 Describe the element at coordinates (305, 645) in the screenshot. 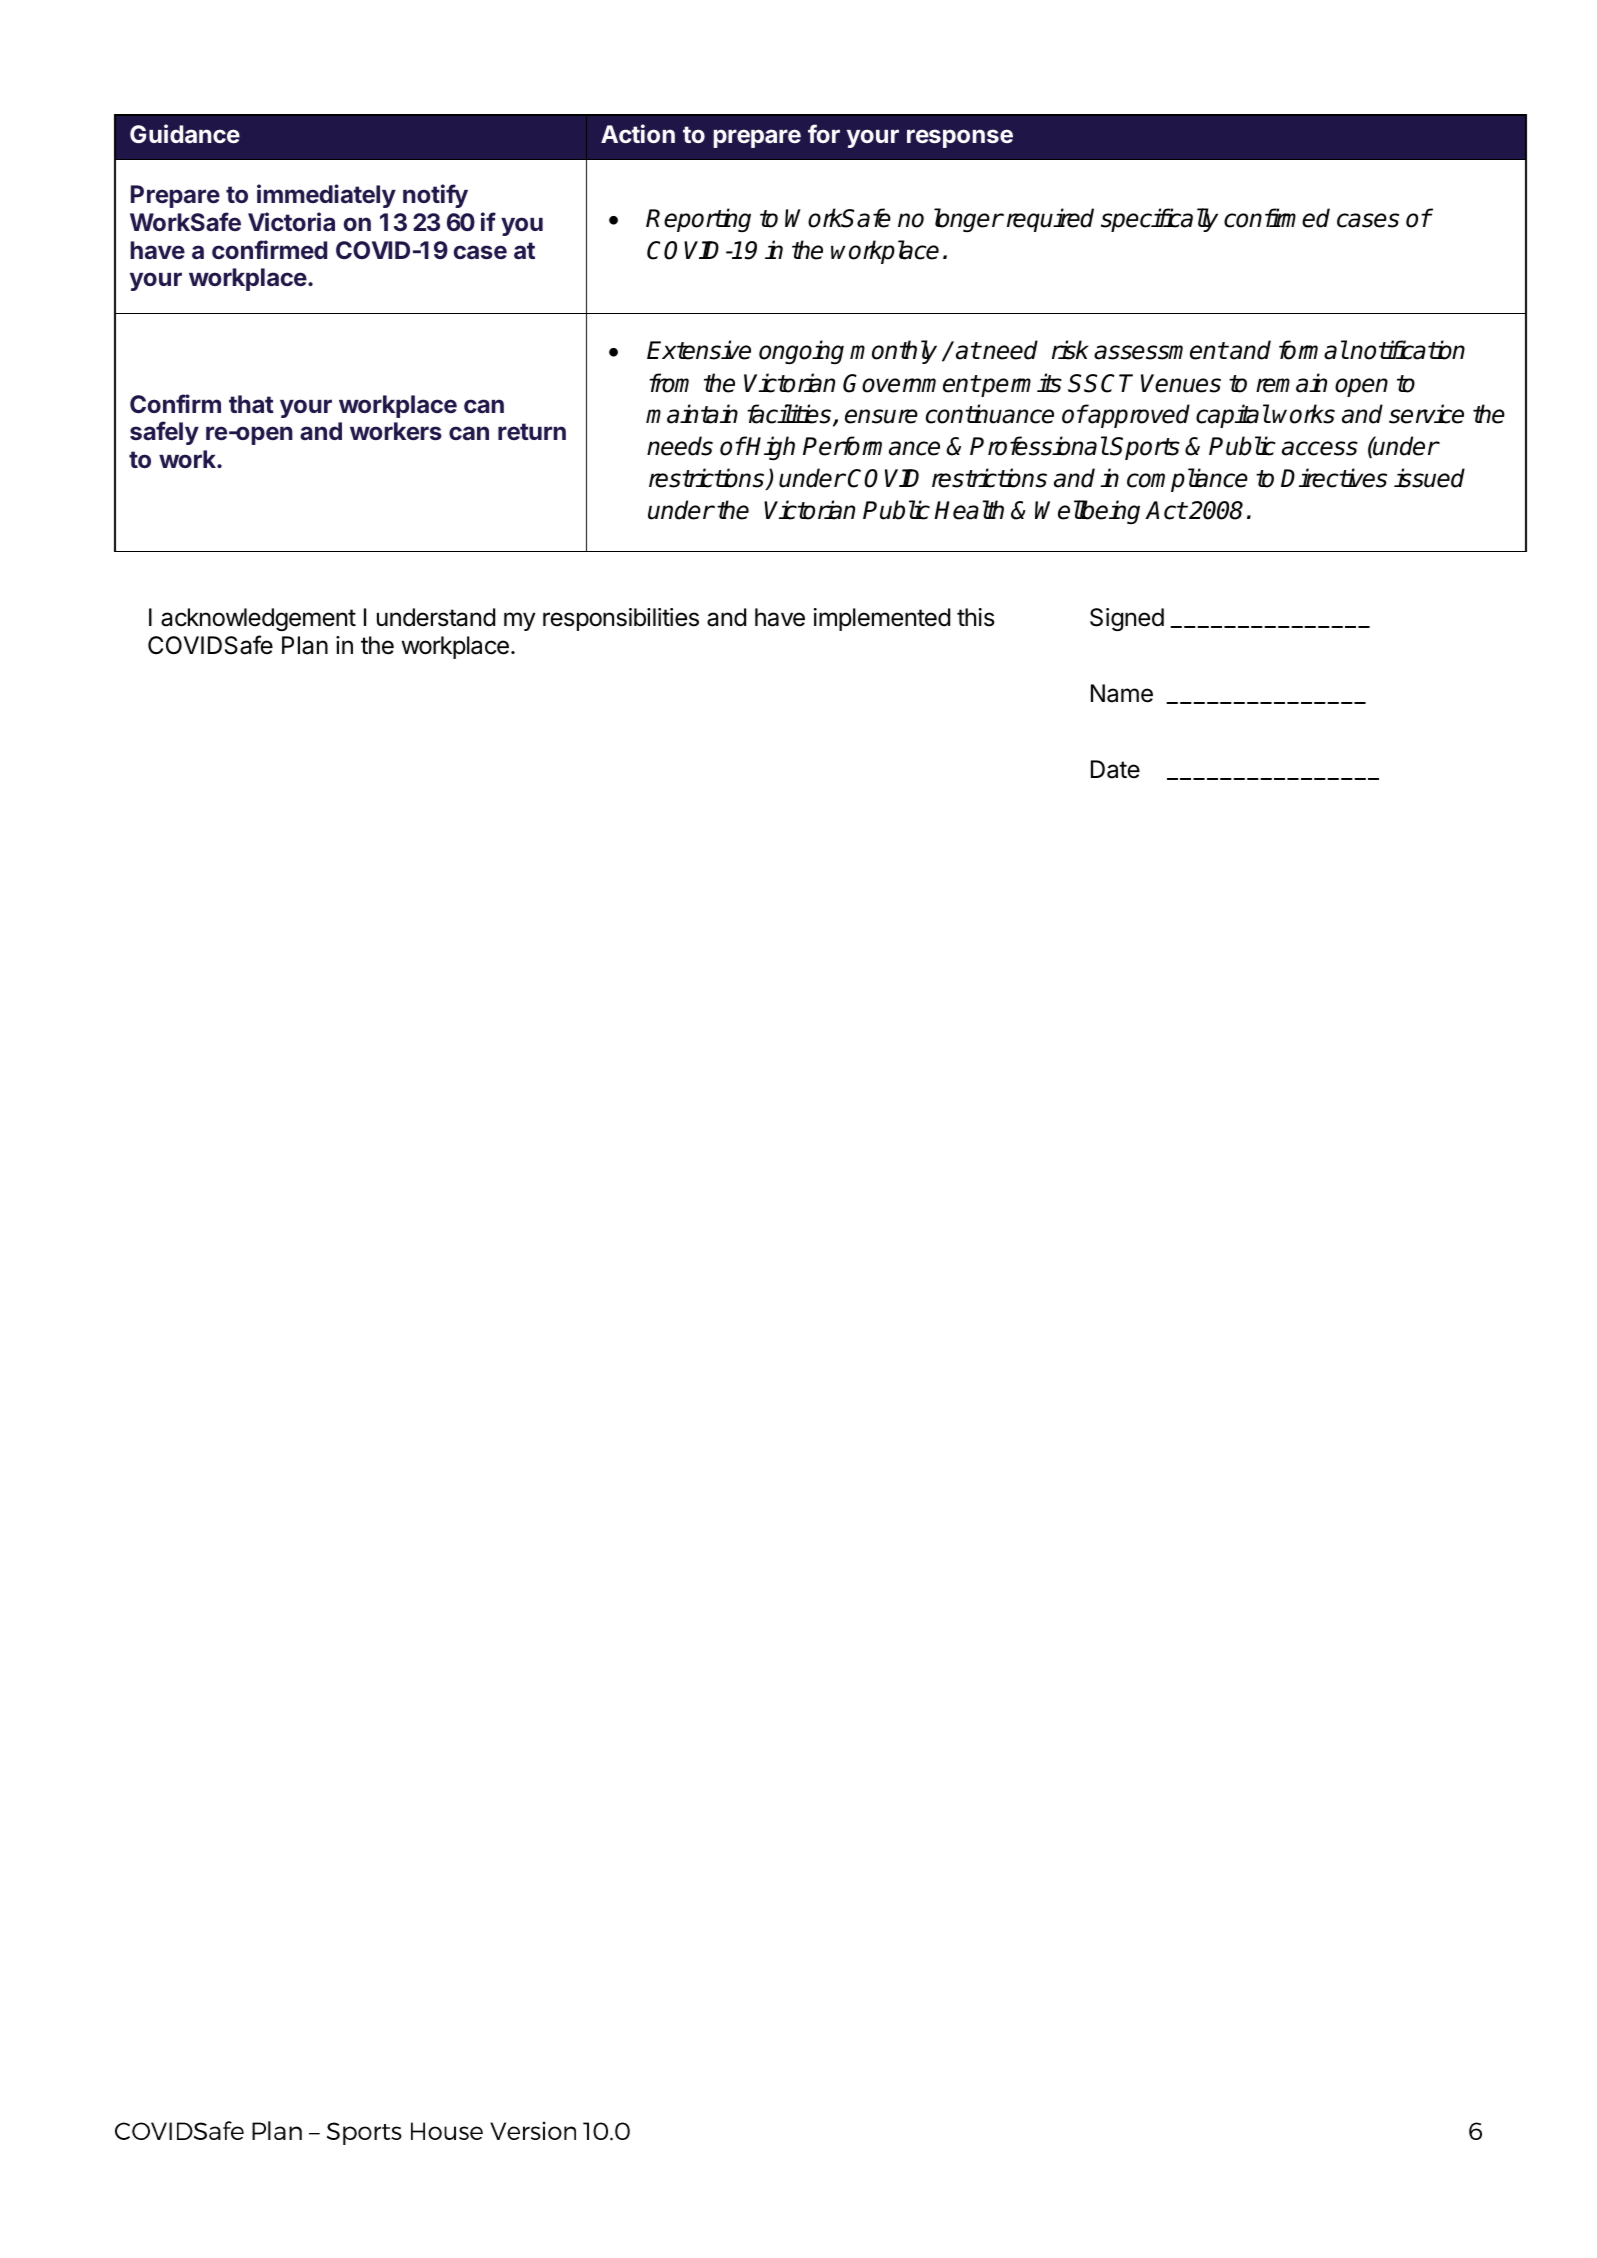

I see `Plan` at that location.
